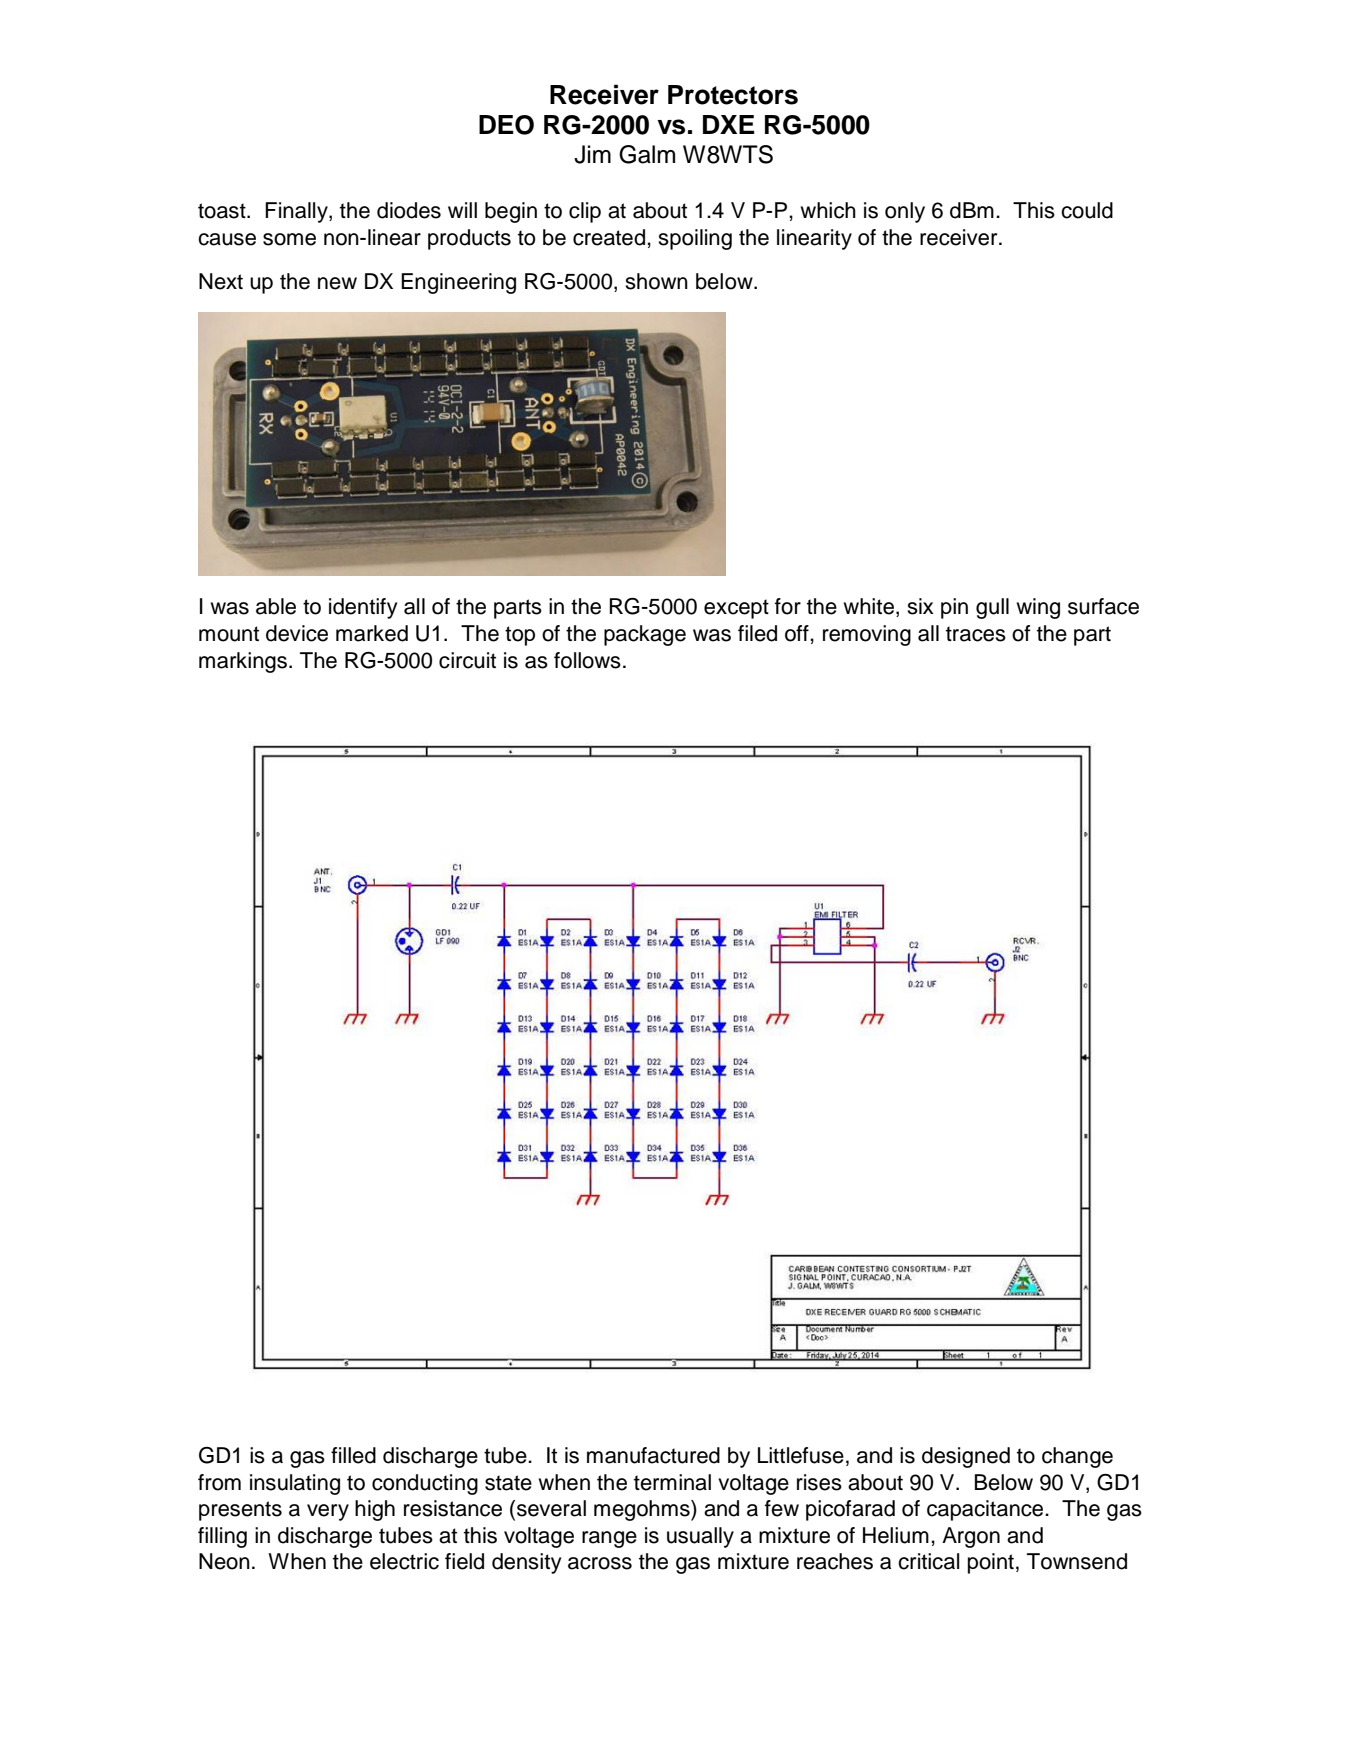  I want to click on very, so click(328, 1512).
